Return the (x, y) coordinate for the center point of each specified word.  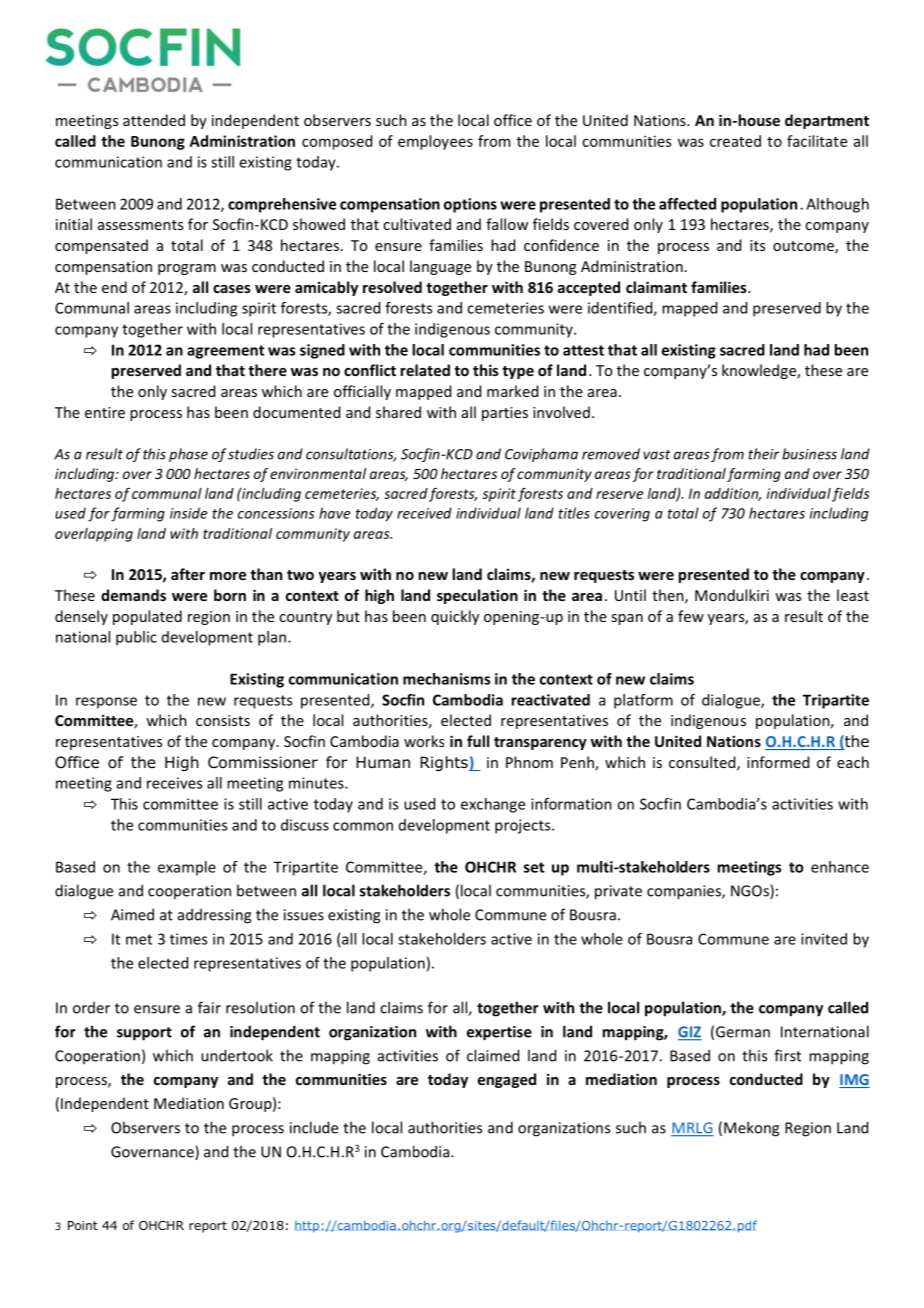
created (735, 141)
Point (83, 1225)
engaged (507, 1080)
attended (154, 120)
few (691, 616)
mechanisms (446, 679)
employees (435, 142)
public (136, 638)
